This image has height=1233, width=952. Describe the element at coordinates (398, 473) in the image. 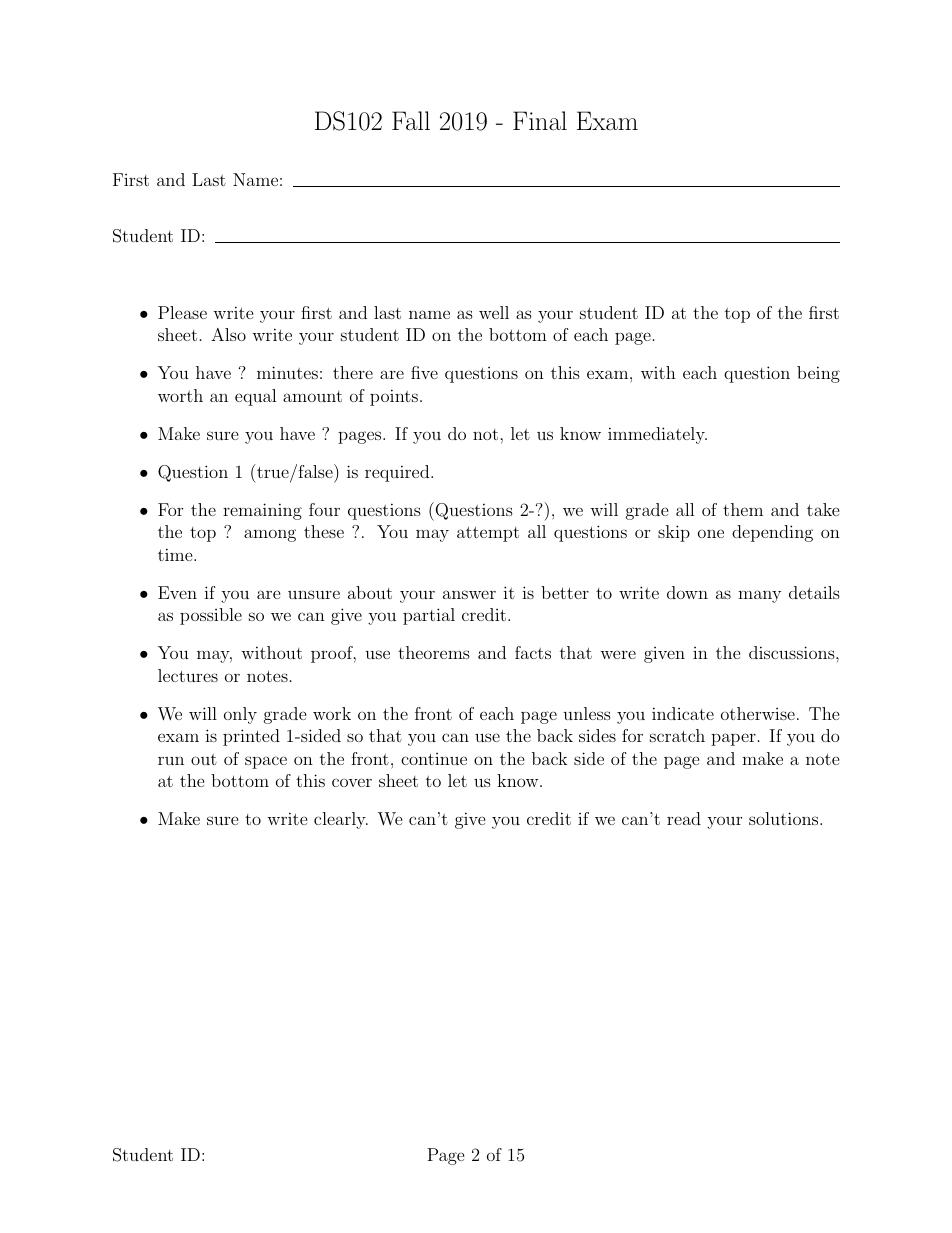

I see `required` at that location.
